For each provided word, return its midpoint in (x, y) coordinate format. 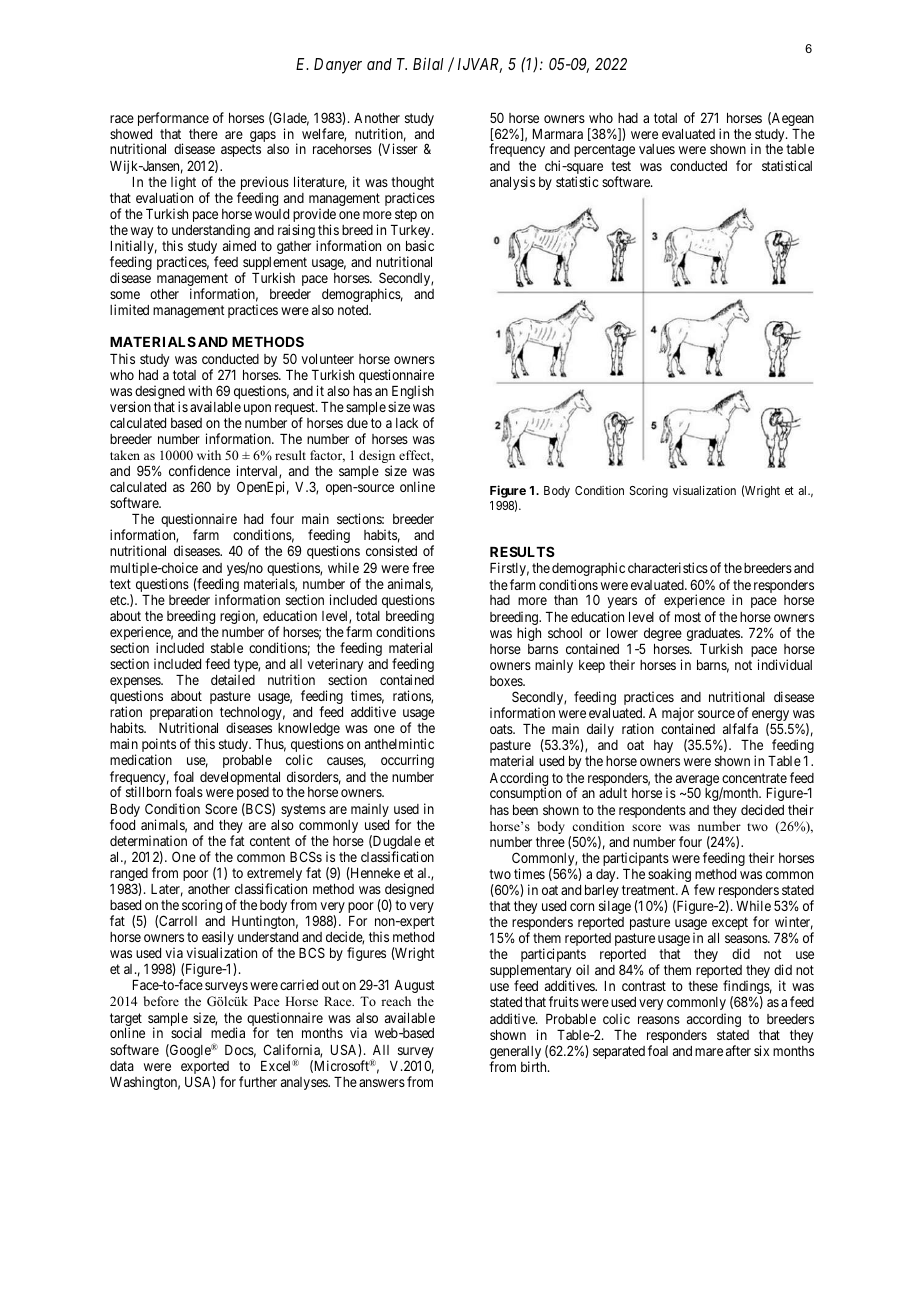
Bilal (428, 63)
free (423, 567)
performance (173, 119)
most (688, 617)
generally (515, 1054)
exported (205, 1069)
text (120, 584)
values (657, 149)
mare (709, 1052)
